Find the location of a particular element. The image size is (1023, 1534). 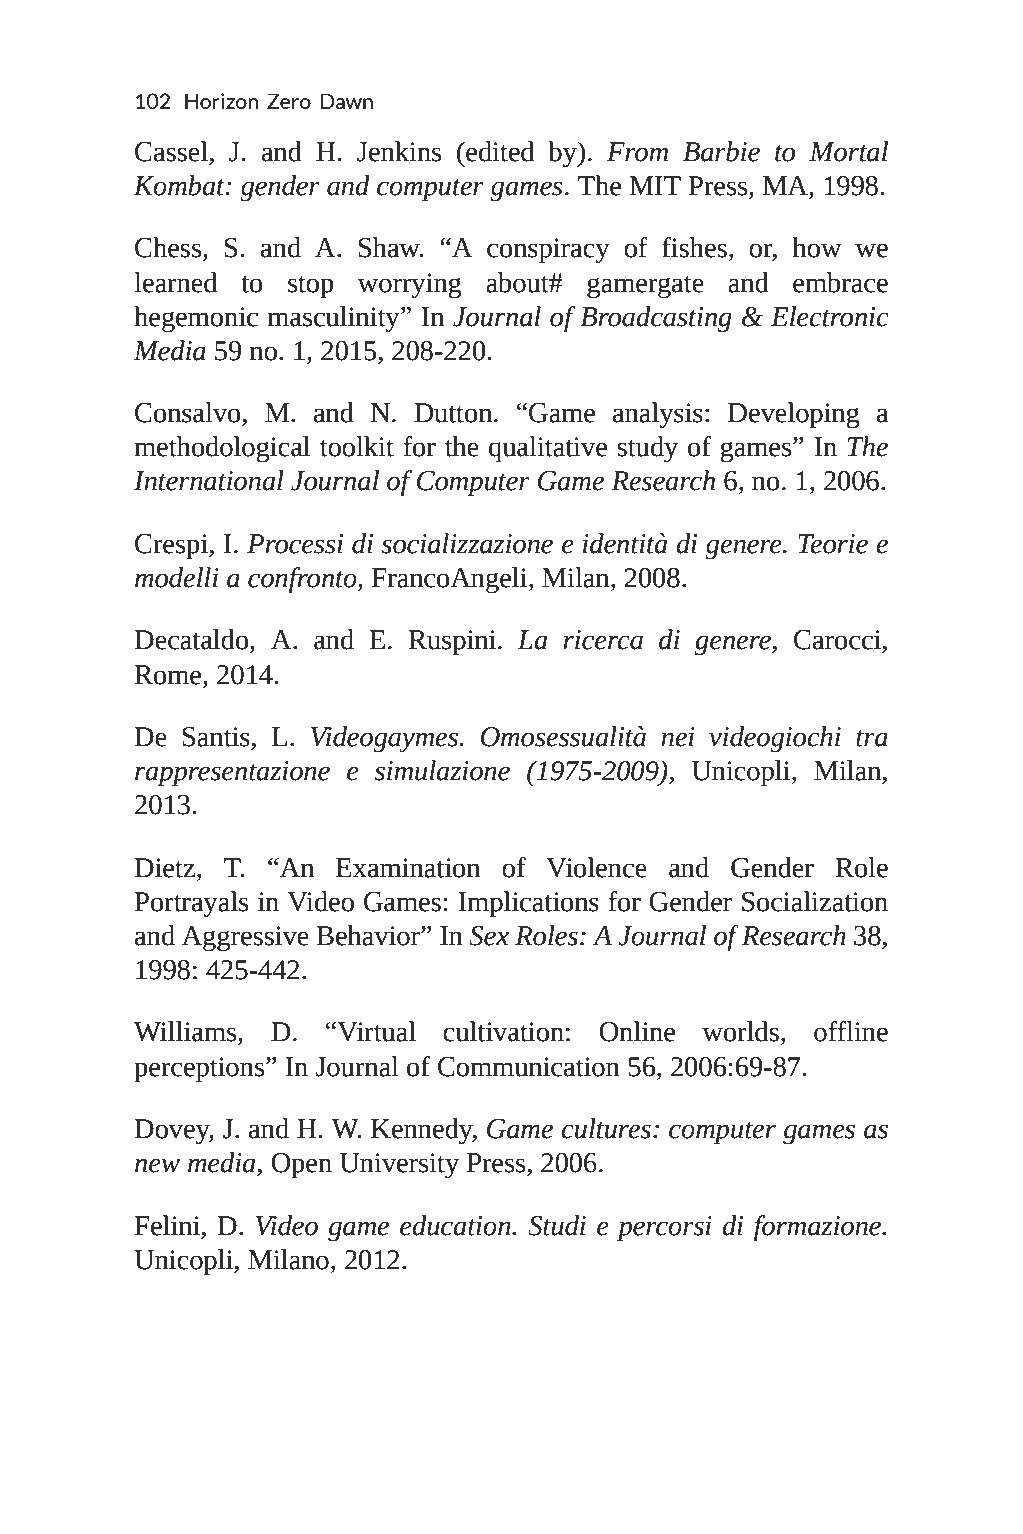

Dietz is located at coordinates (164, 868).
